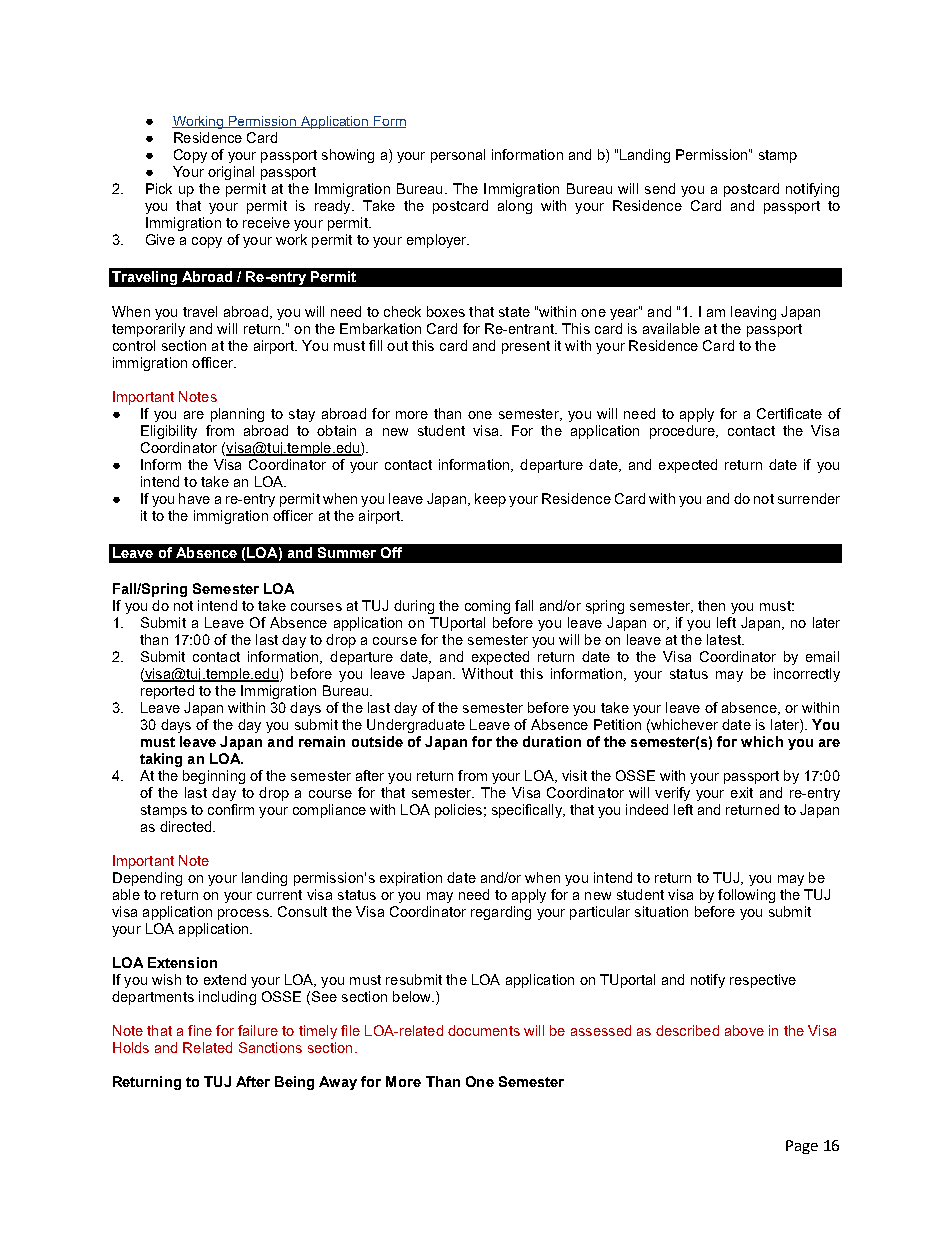  Describe the element at coordinates (487, 607) in the screenshot. I see `coming` at that location.
